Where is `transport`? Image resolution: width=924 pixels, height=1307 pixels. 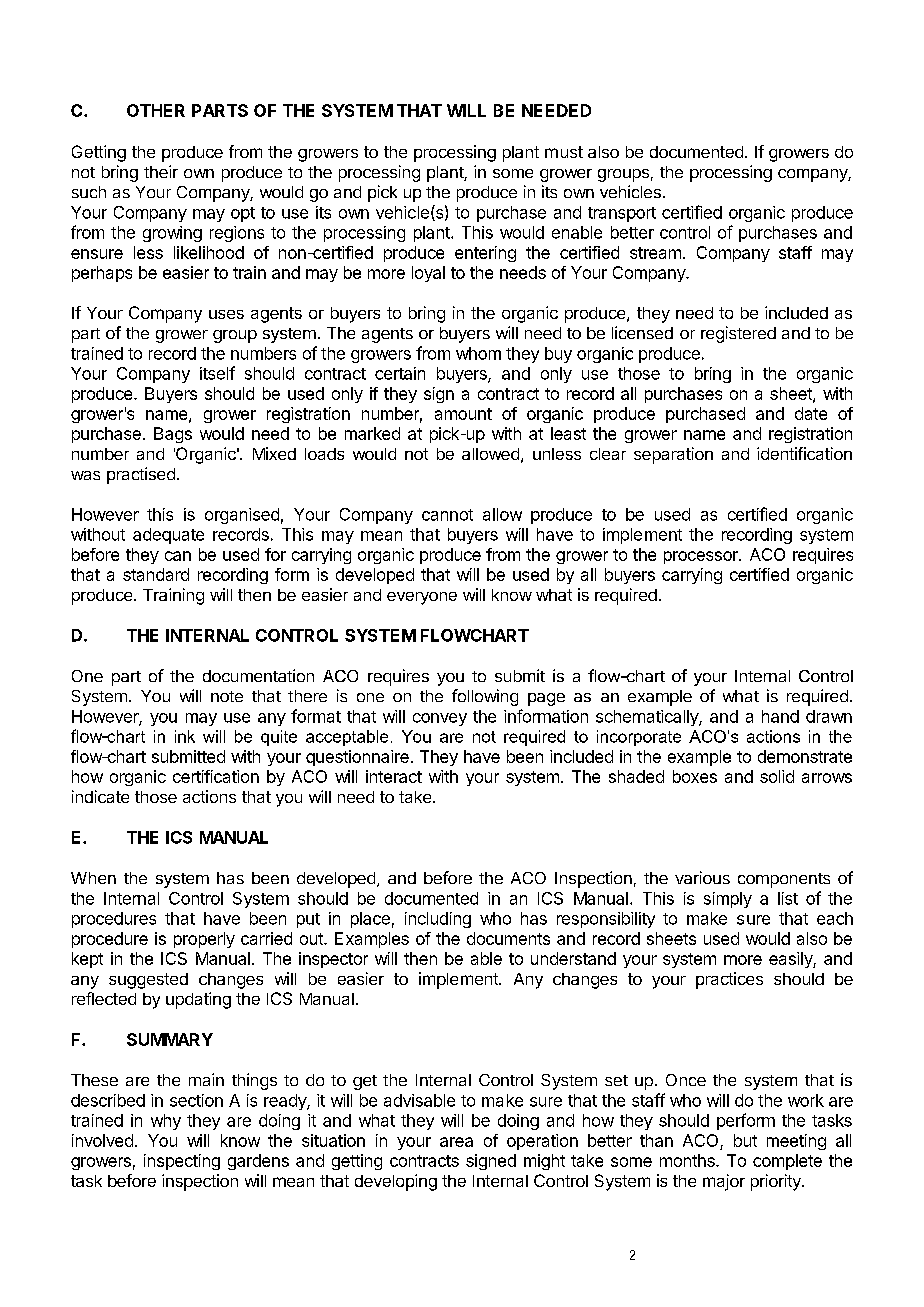
transport is located at coordinates (622, 214).
